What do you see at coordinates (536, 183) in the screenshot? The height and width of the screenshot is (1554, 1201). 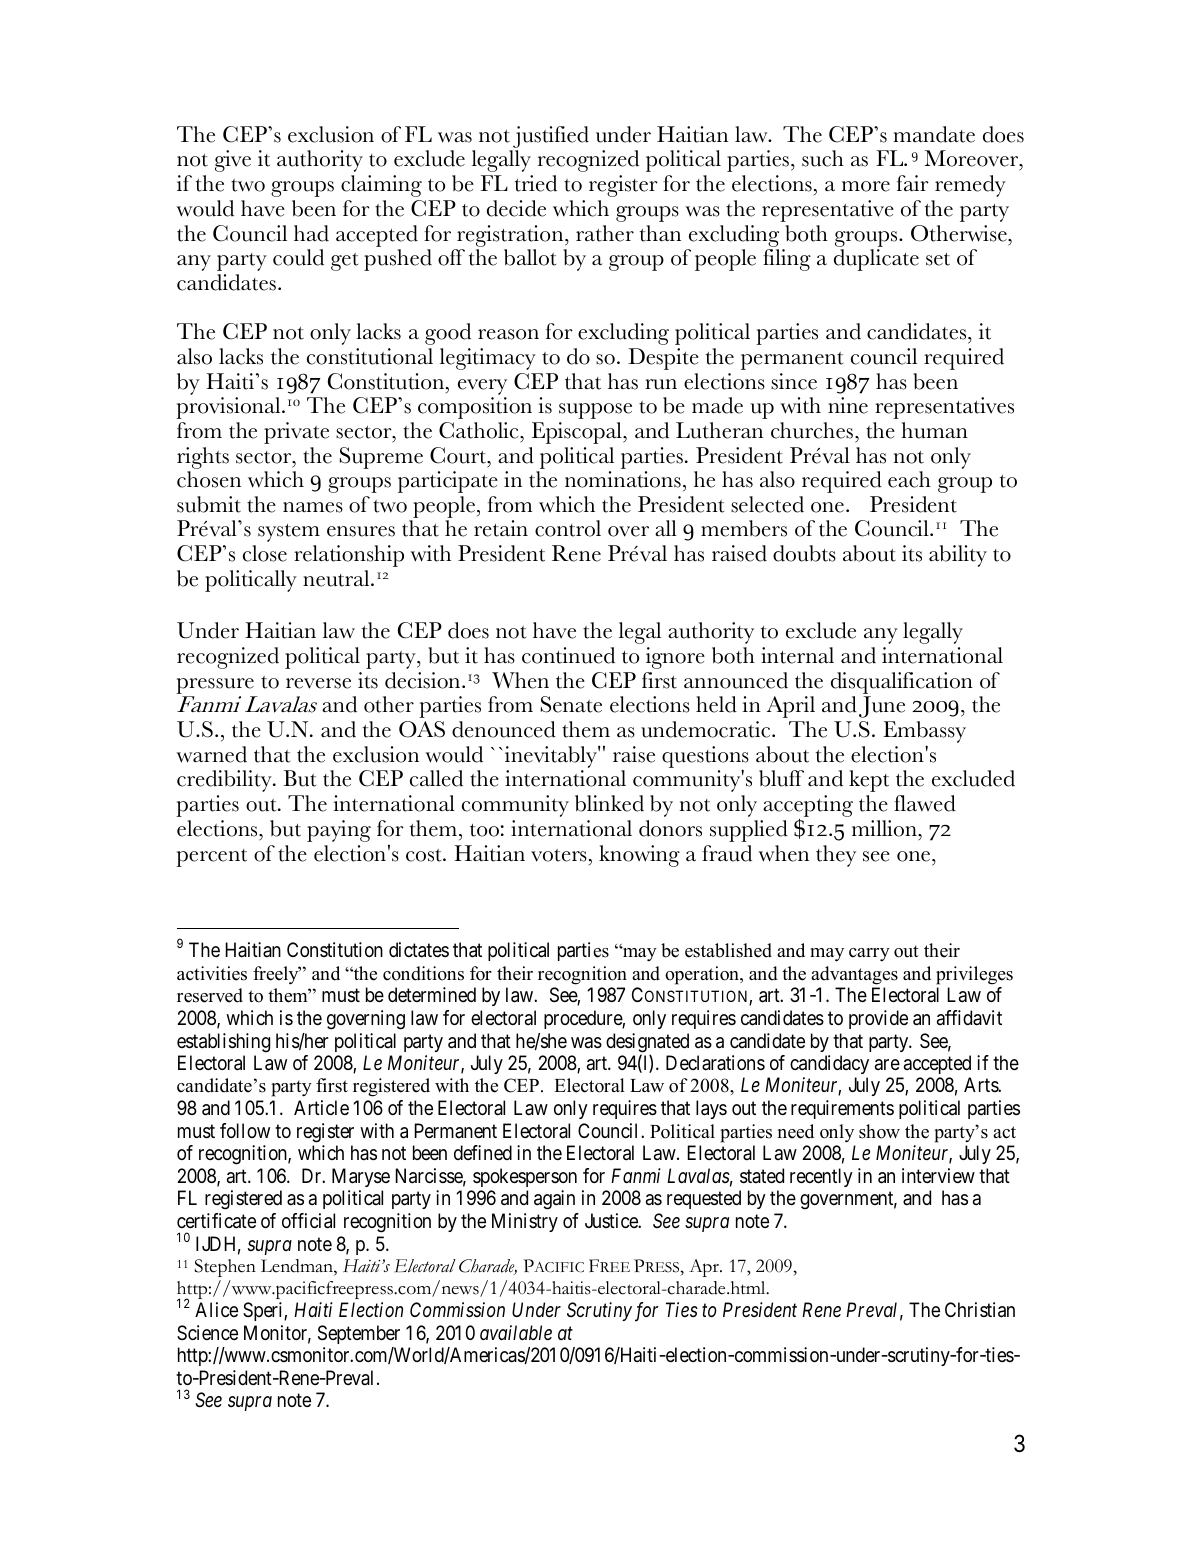 I see `tried` at bounding box center [536, 183].
